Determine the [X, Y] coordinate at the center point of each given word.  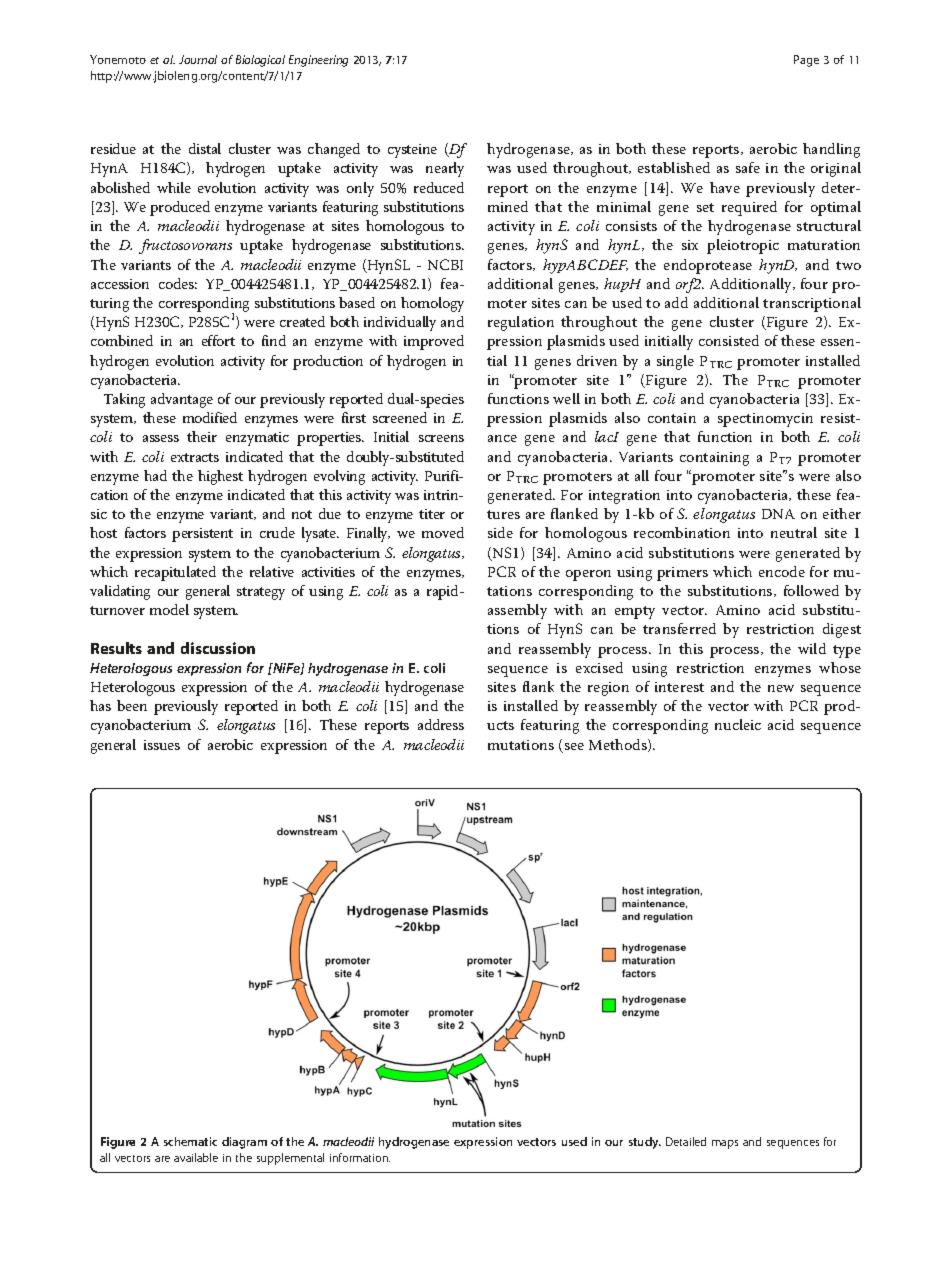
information [360, 1157]
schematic [190, 1141]
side [500, 532]
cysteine [412, 151]
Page [806, 61]
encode [782, 571]
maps [725, 1144]
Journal [198, 59]
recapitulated [175, 573]
